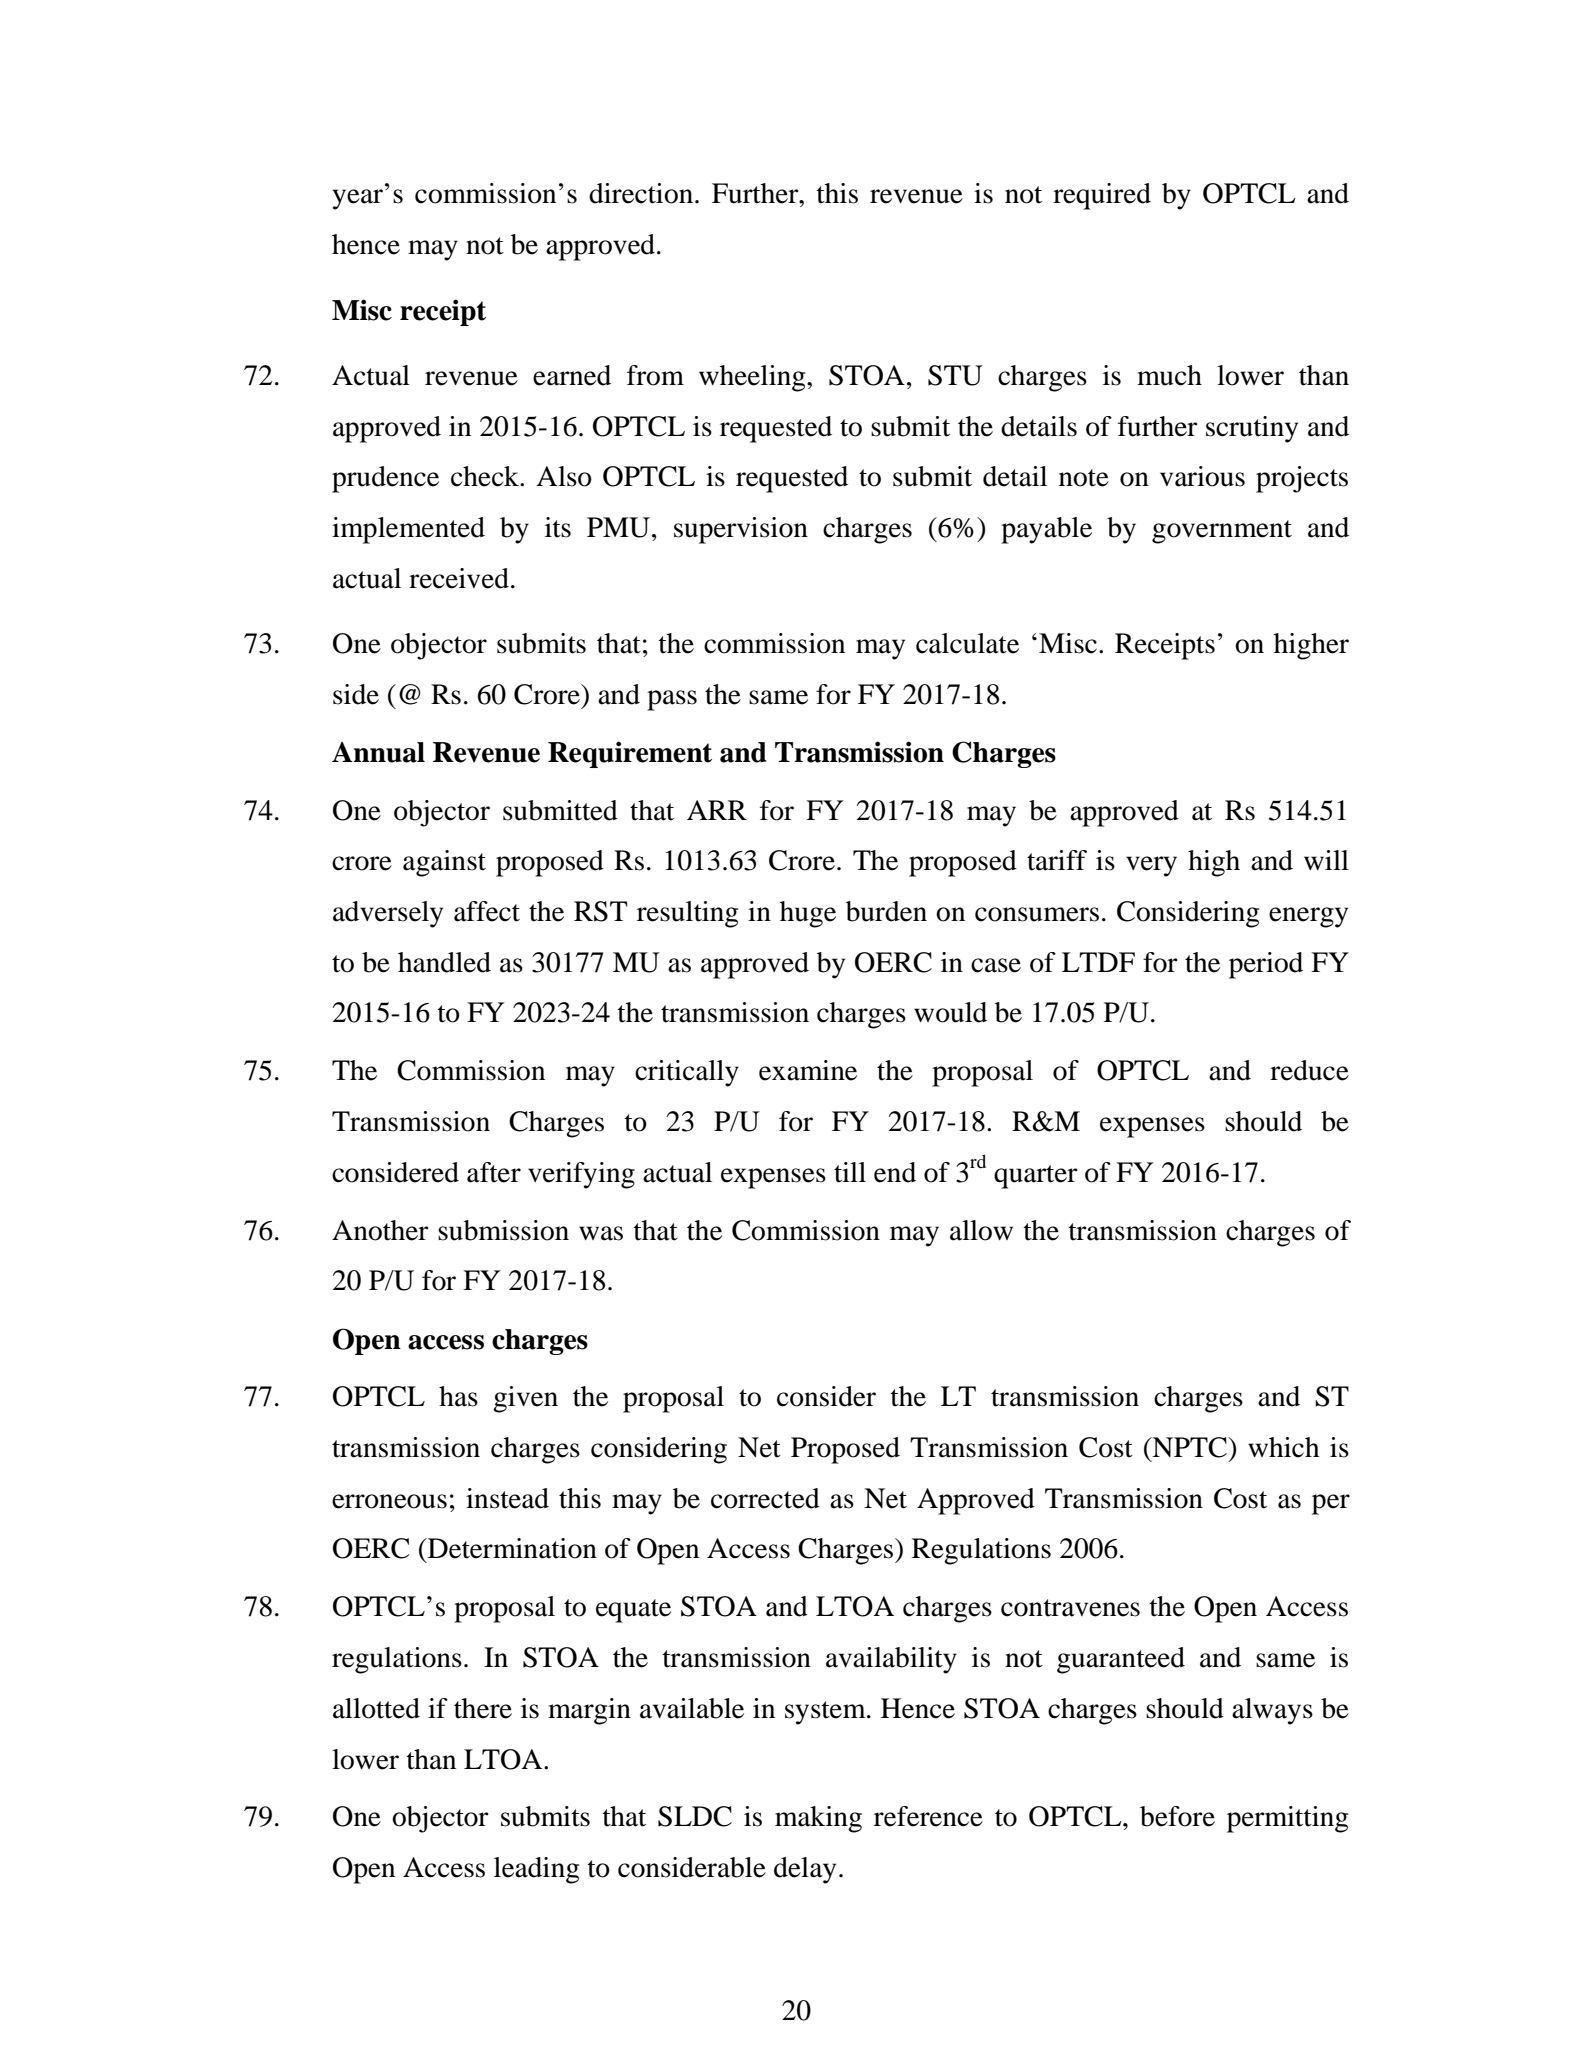  I want to click on Annual, so click(378, 752).
